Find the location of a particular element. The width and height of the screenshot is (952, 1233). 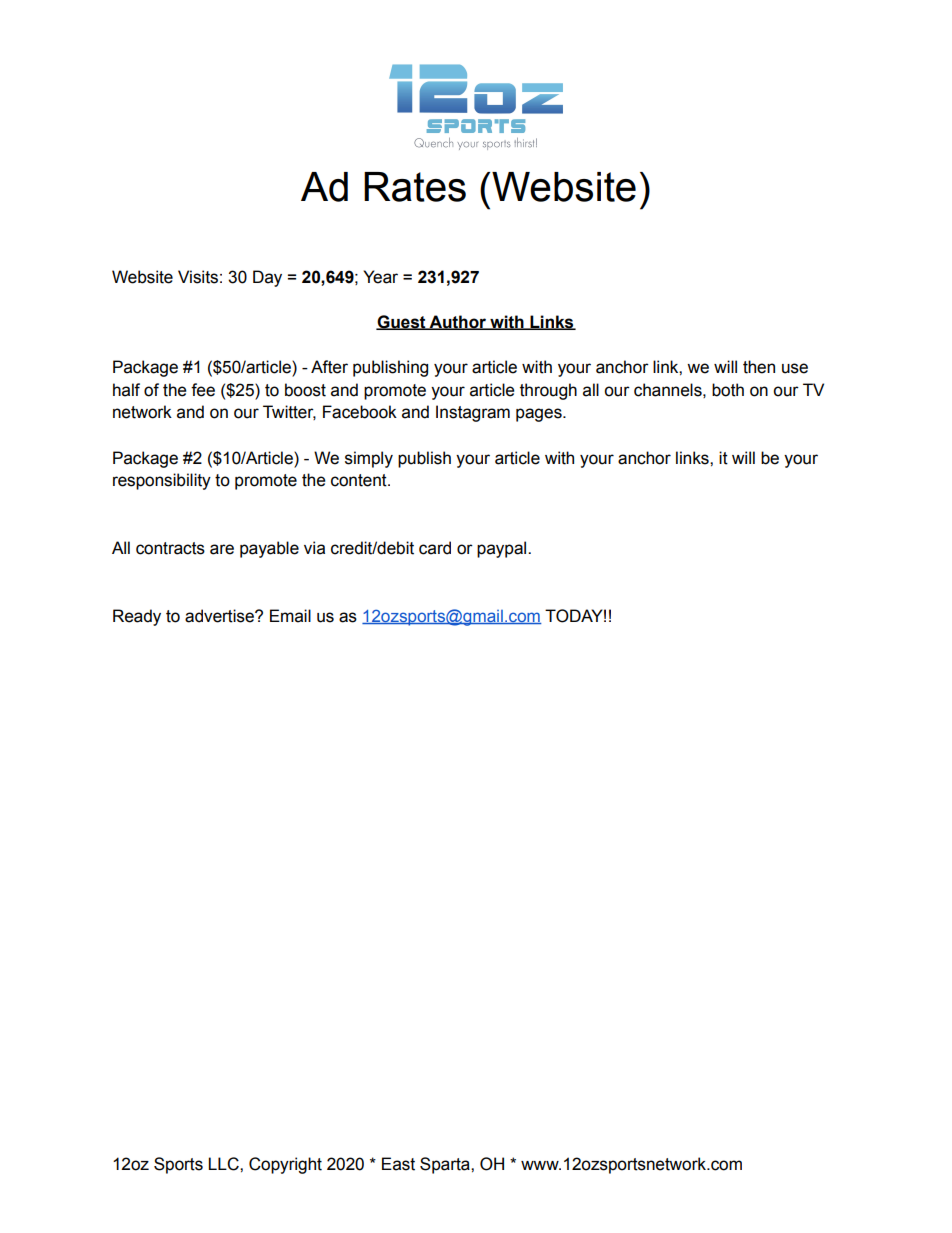

Rates is located at coordinates (415, 187).
